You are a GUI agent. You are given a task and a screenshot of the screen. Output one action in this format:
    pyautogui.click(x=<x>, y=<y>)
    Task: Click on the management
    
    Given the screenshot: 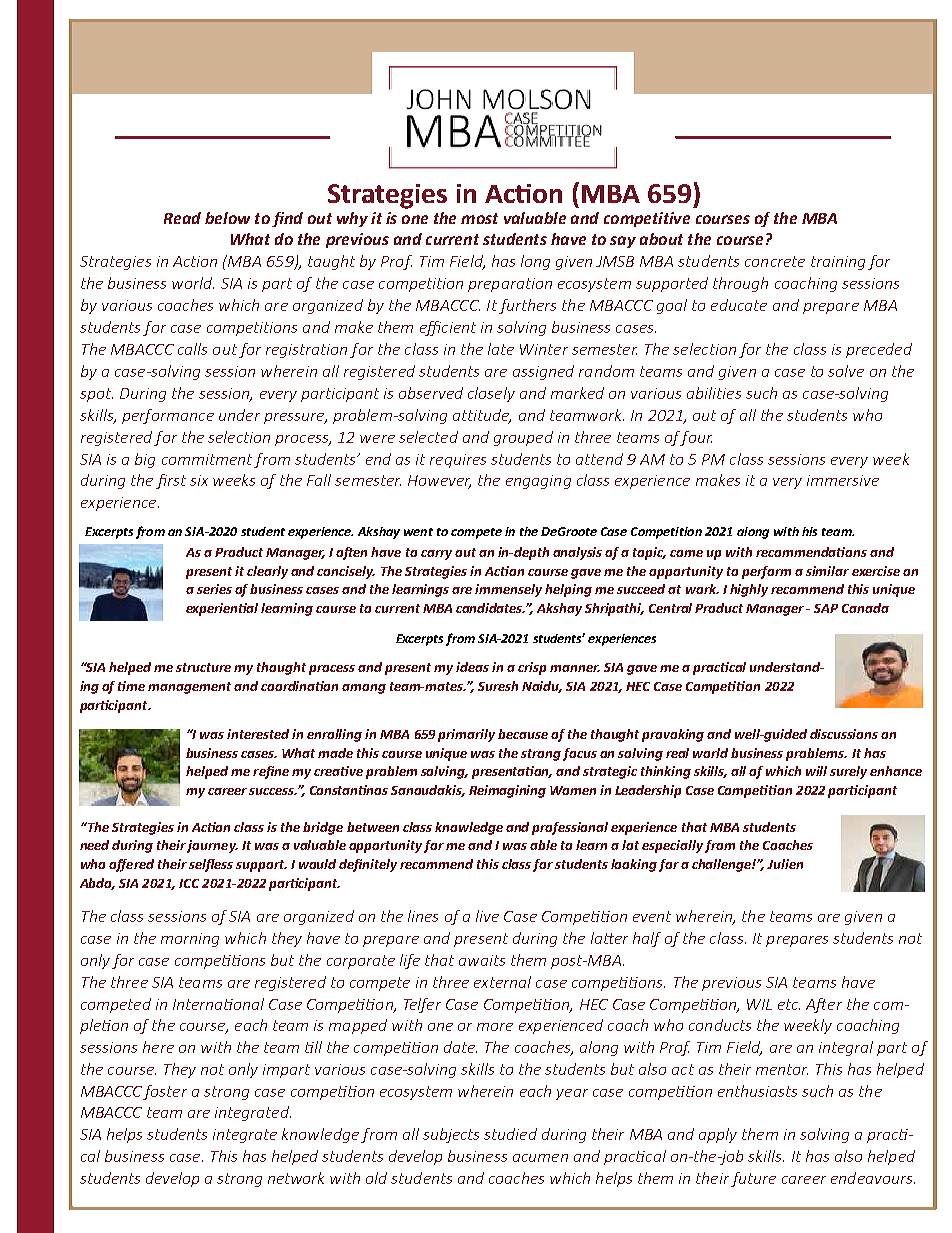 What is the action you would take?
    pyautogui.click(x=189, y=688)
